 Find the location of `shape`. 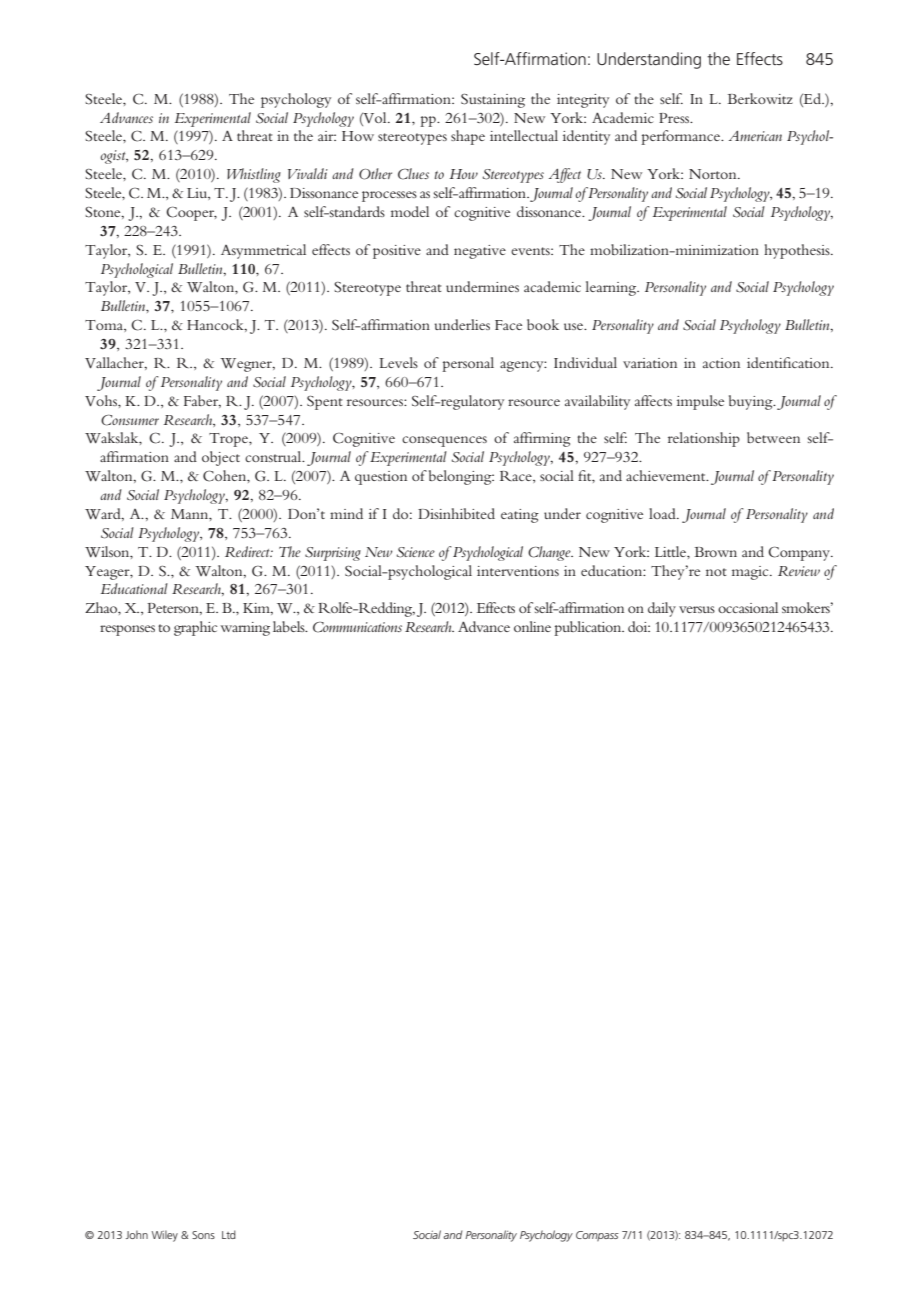

shape is located at coordinates (468, 137).
